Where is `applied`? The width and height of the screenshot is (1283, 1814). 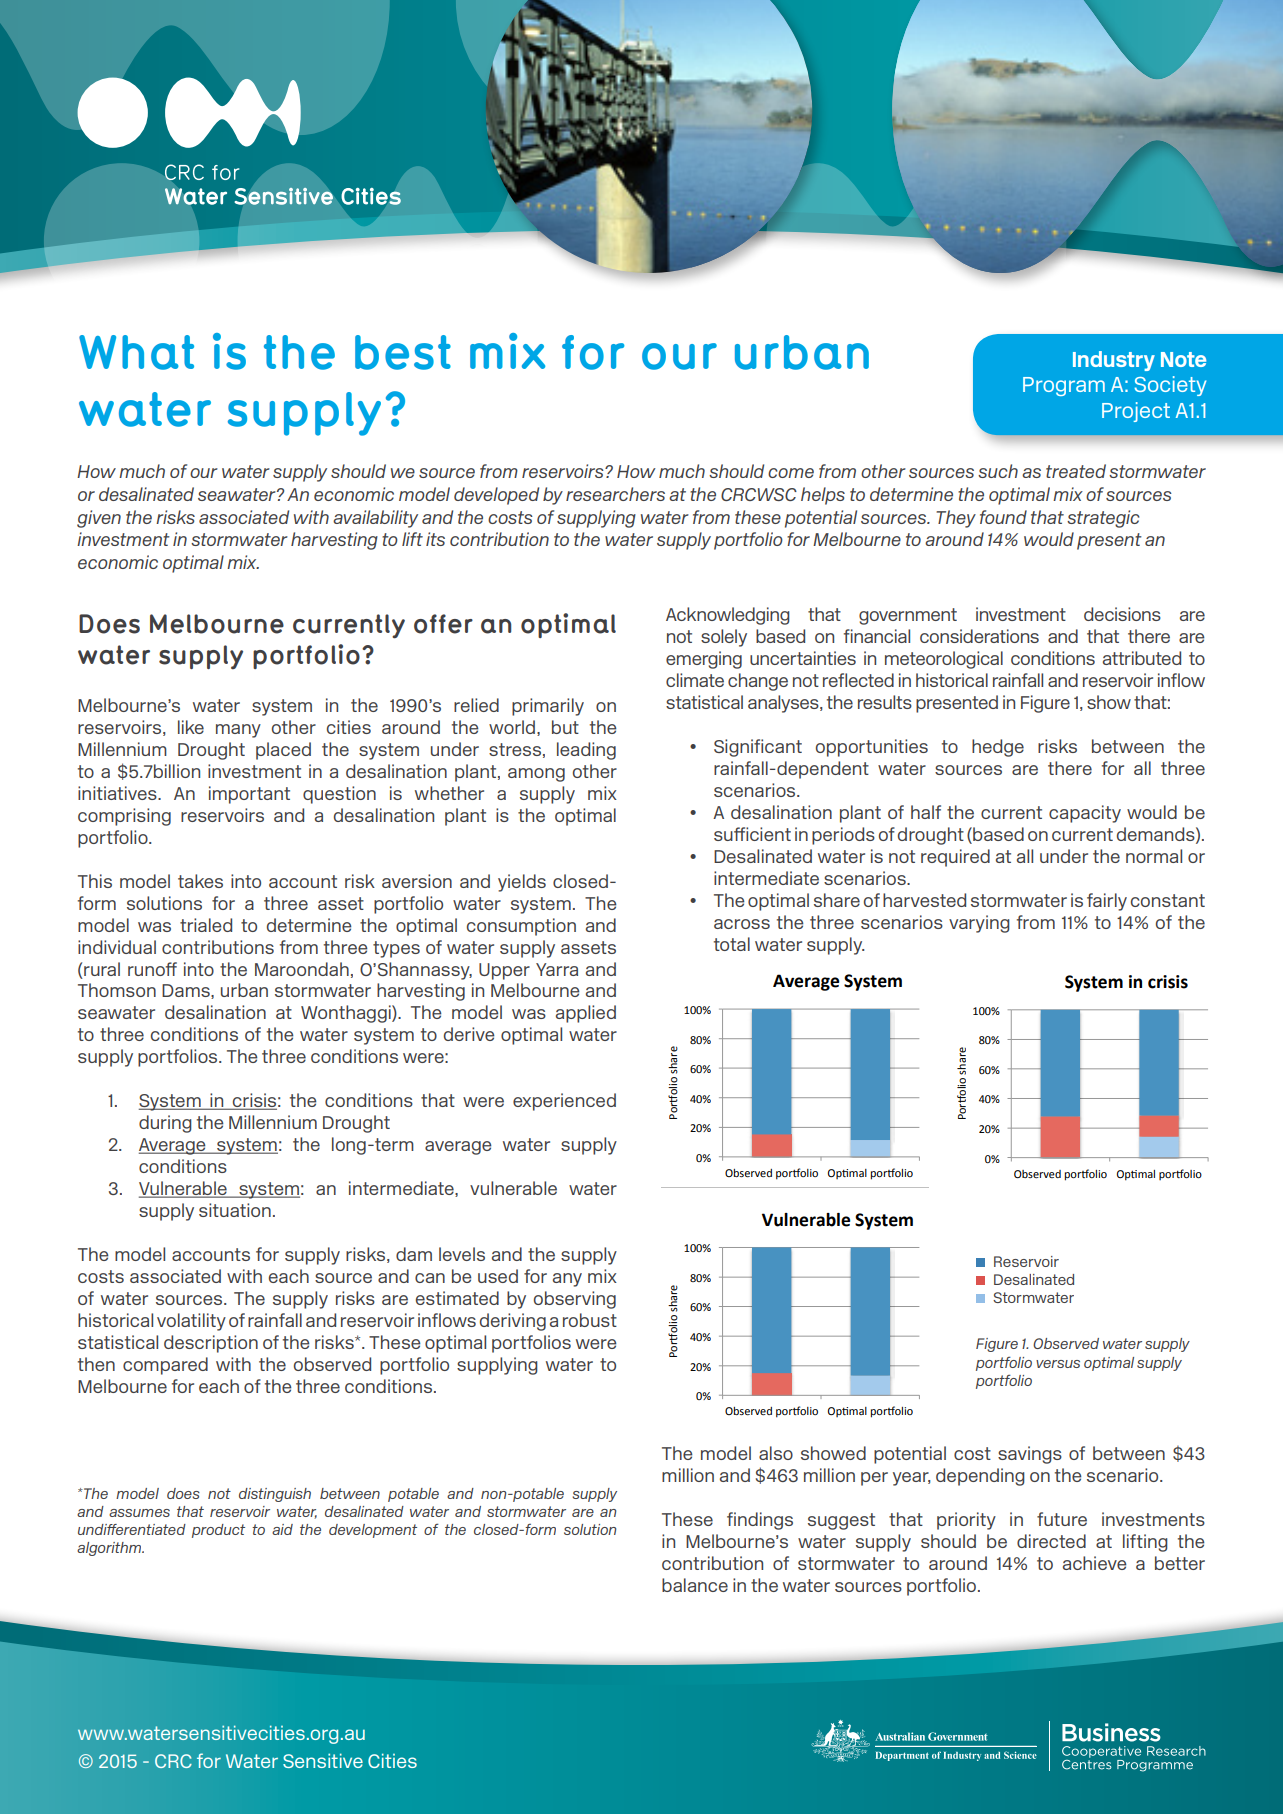 applied is located at coordinates (586, 1014).
